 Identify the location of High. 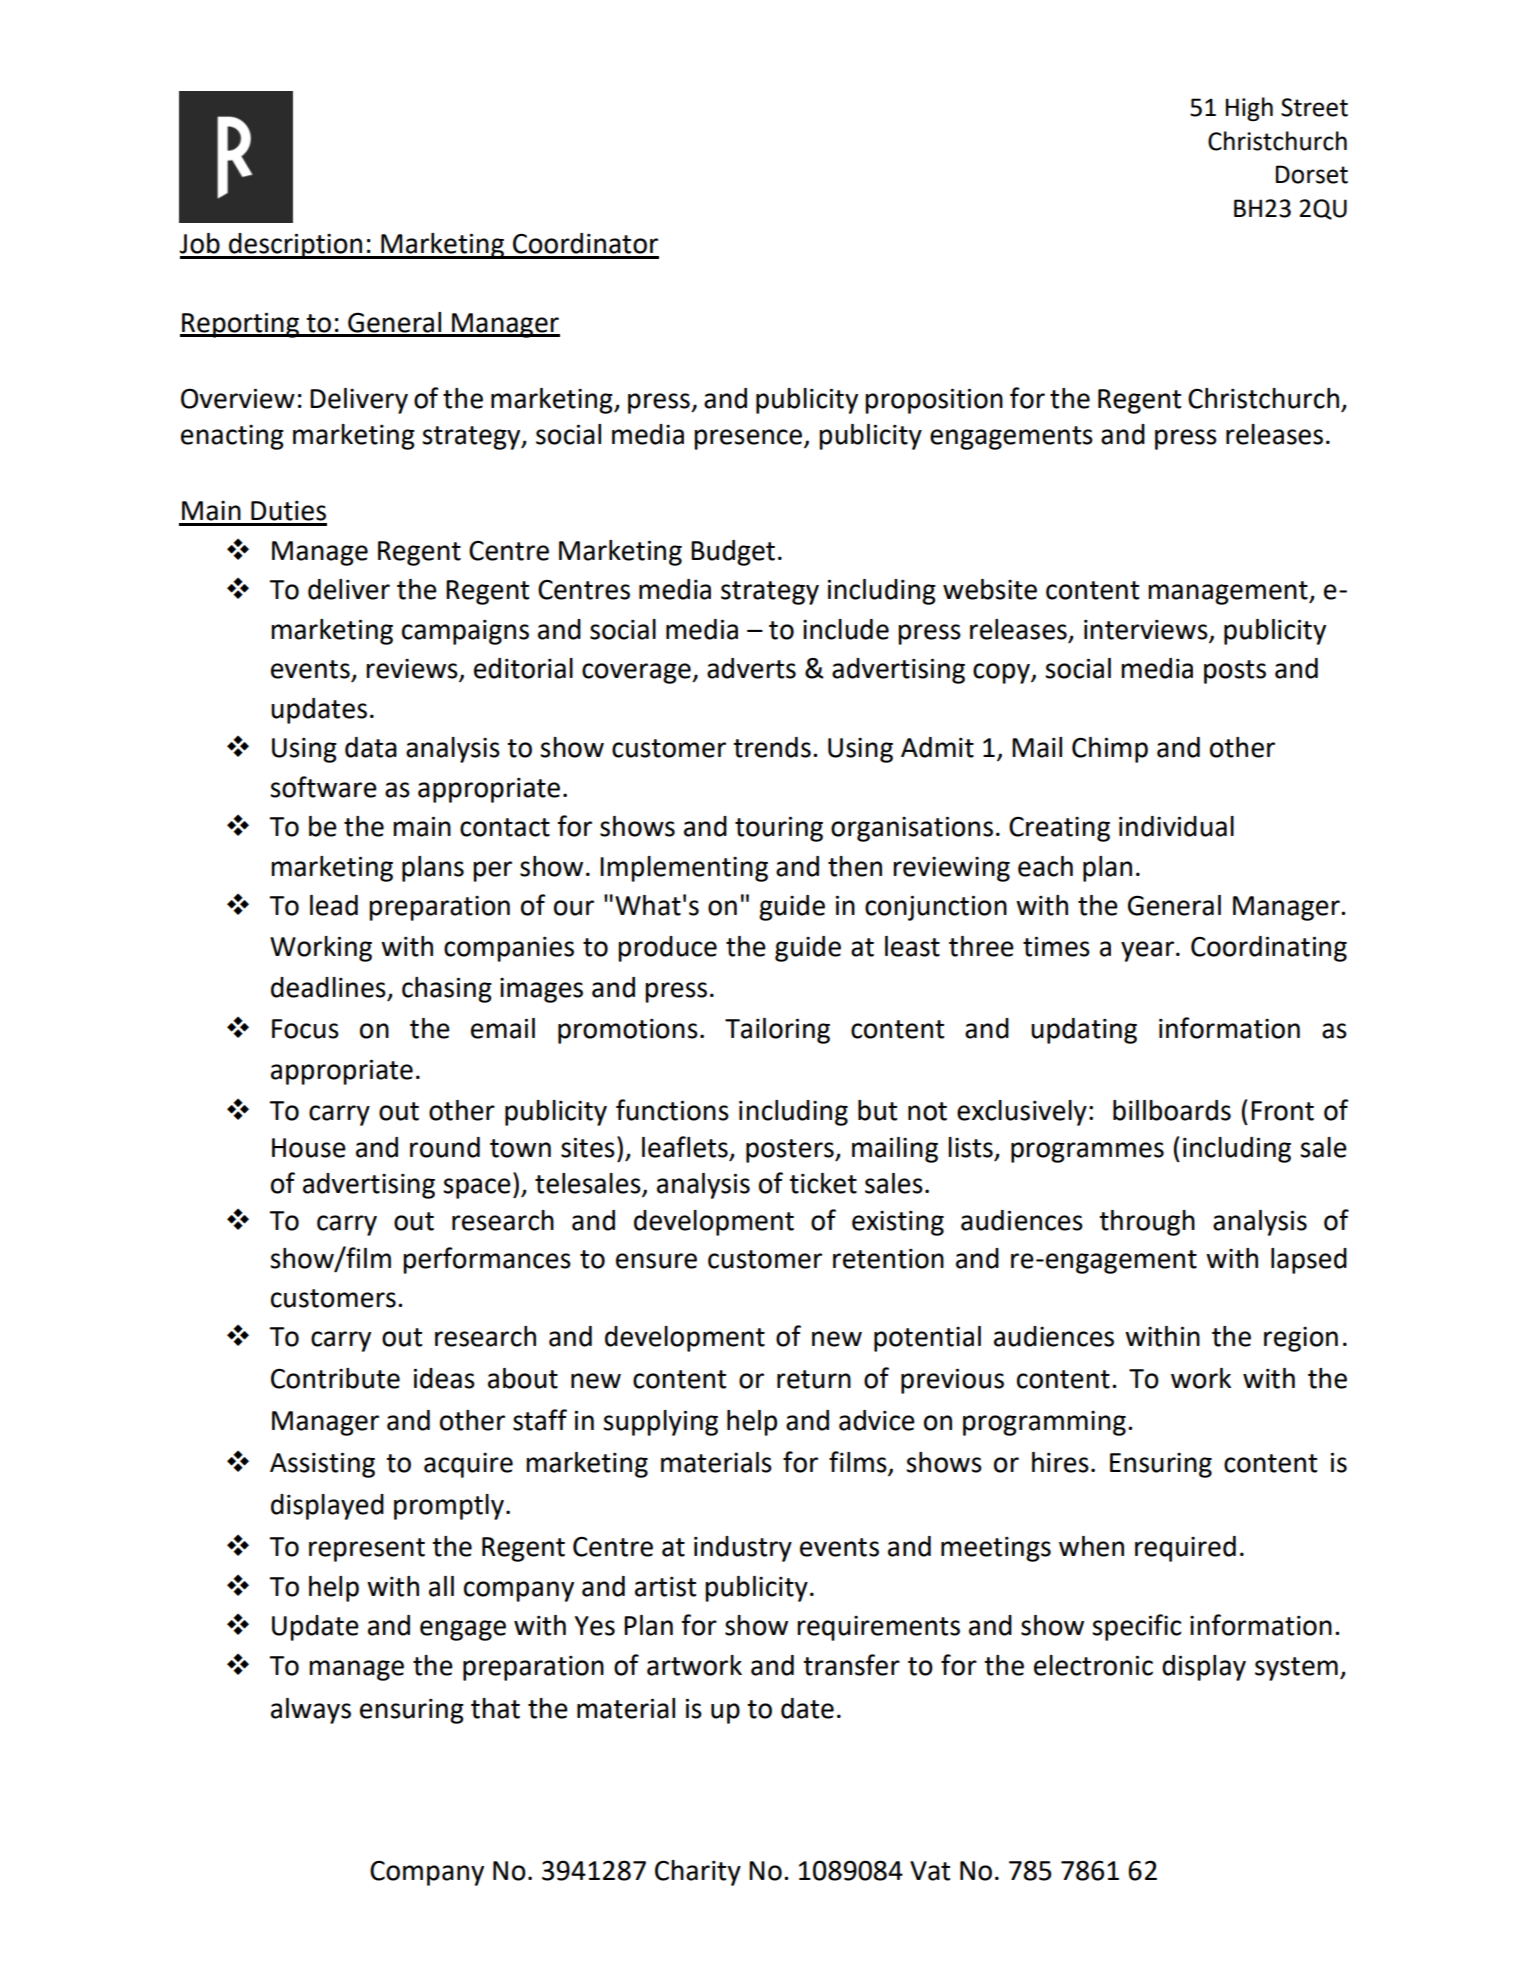
(1249, 109).
